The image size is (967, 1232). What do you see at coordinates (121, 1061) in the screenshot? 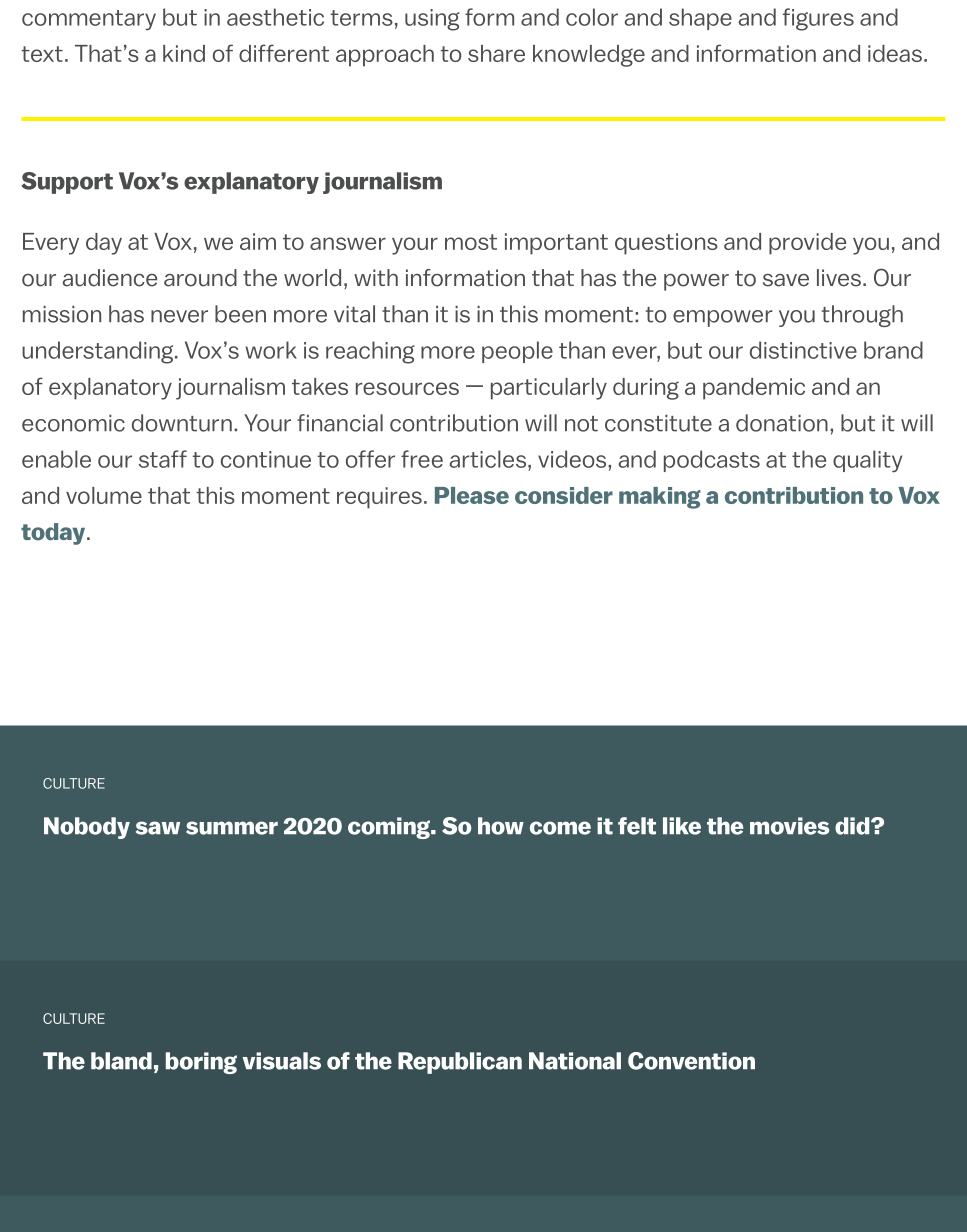
I see `bland` at bounding box center [121, 1061].
